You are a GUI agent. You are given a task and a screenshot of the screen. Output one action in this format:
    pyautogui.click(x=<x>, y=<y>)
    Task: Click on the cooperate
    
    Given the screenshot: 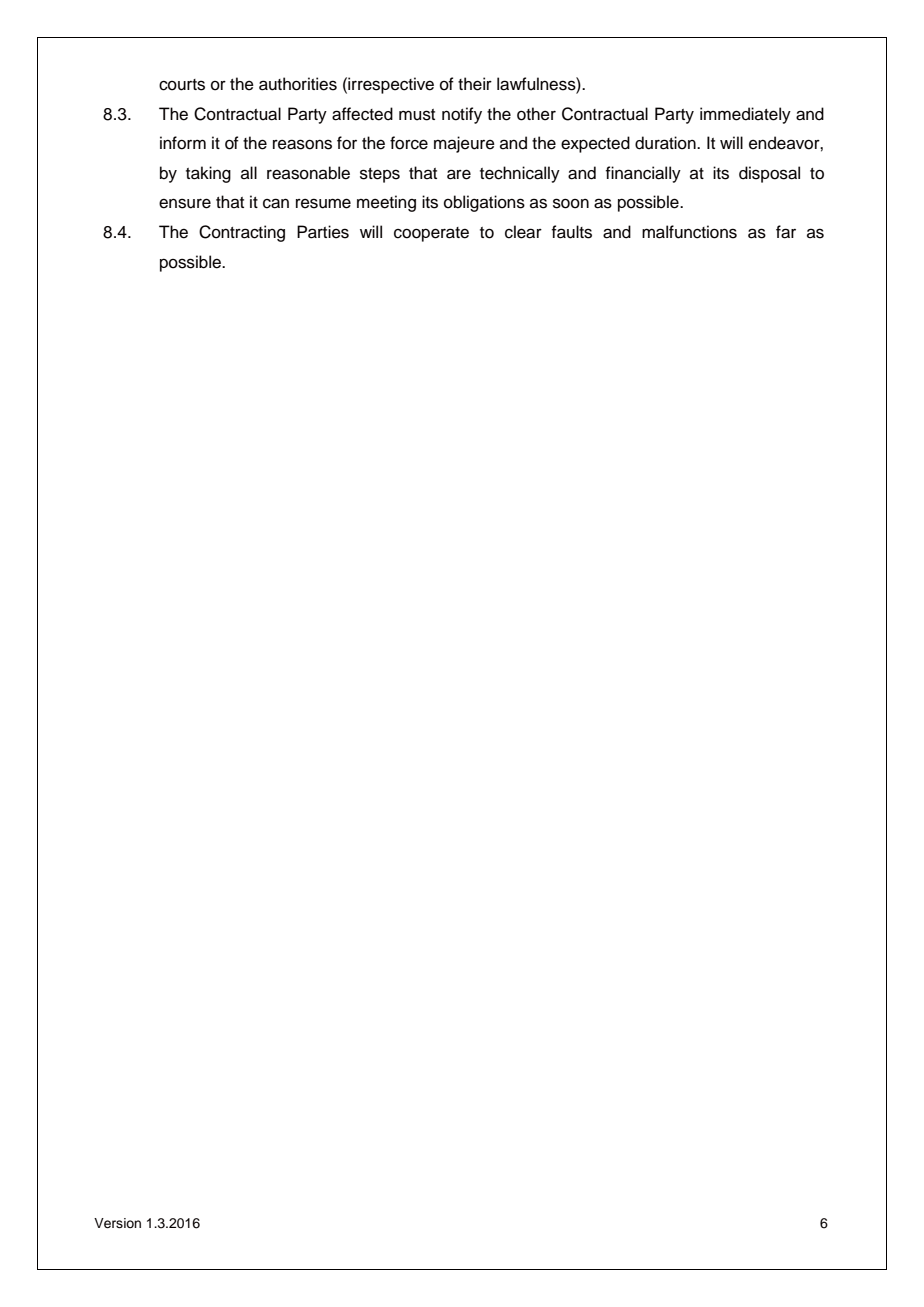 What is the action you would take?
    pyautogui.click(x=431, y=234)
